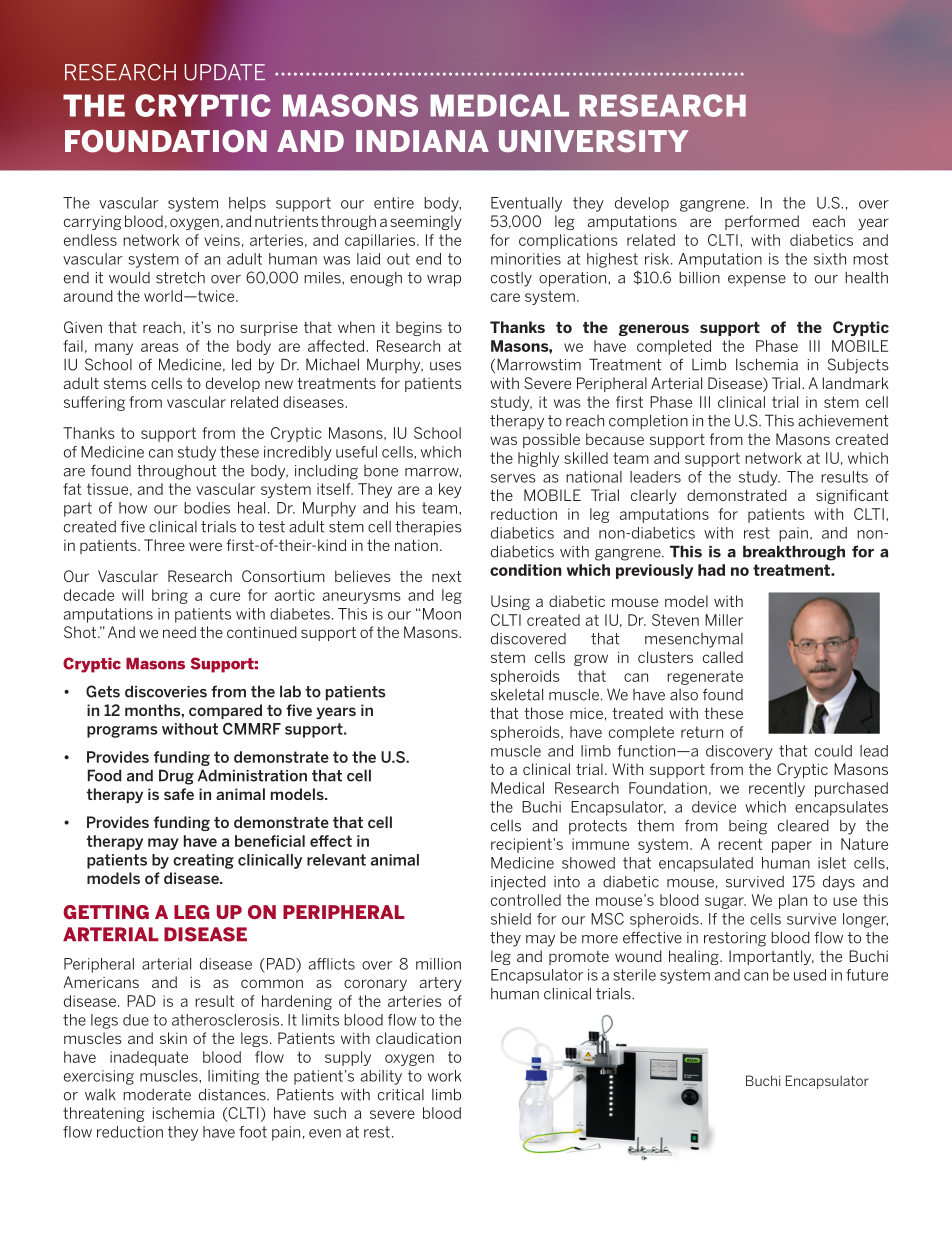 This screenshot has height=1233, width=952. What do you see at coordinates (422, 141) in the screenshot?
I see `INDIANA` at bounding box center [422, 141].
